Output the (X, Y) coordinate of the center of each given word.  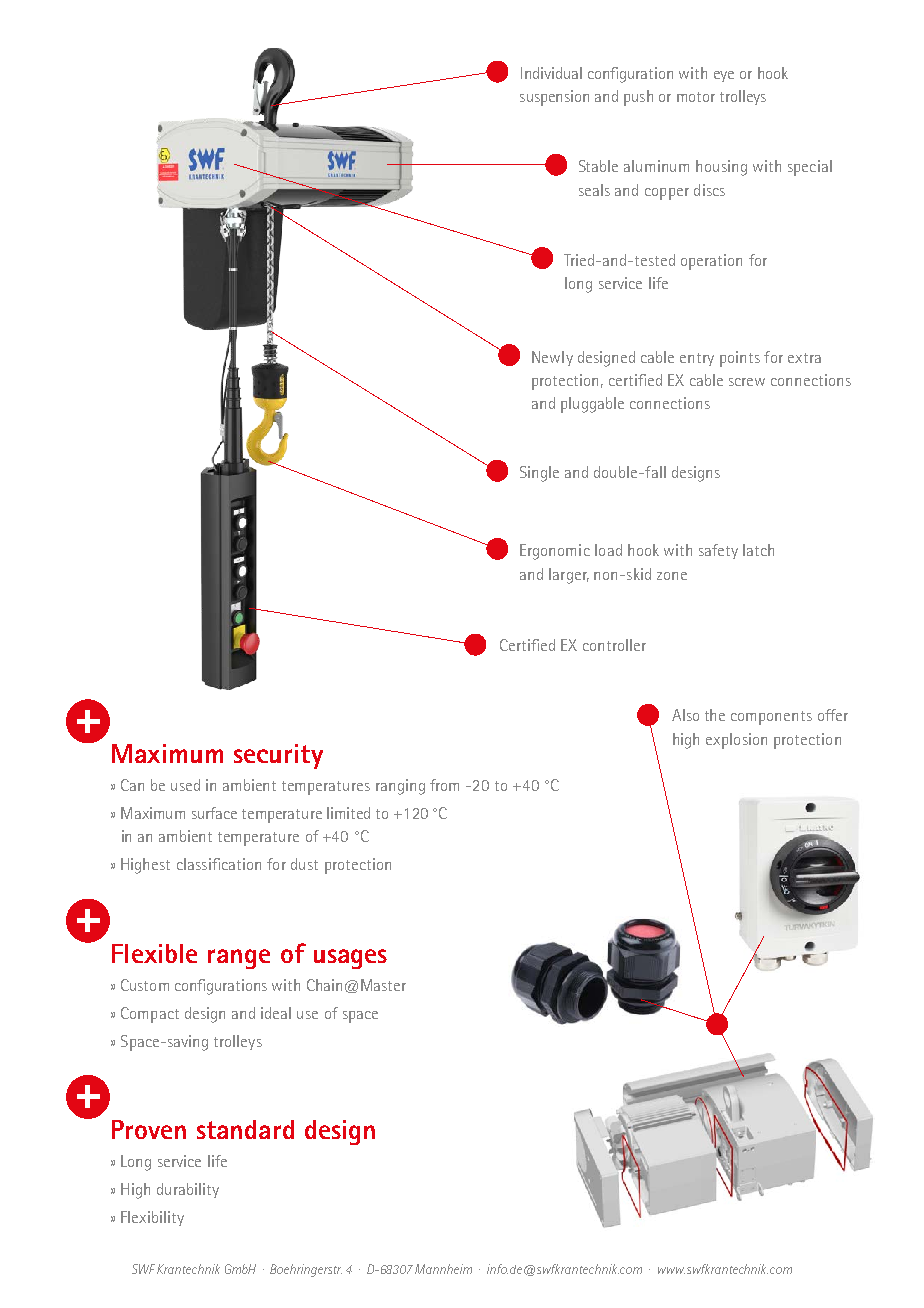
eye (724, 76)
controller (614, 645)
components (771, 718)
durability (188, 1190)
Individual (551, 73)
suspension (554, 98)
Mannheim (443, 1269)
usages (350, 959)
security (278, 756)
